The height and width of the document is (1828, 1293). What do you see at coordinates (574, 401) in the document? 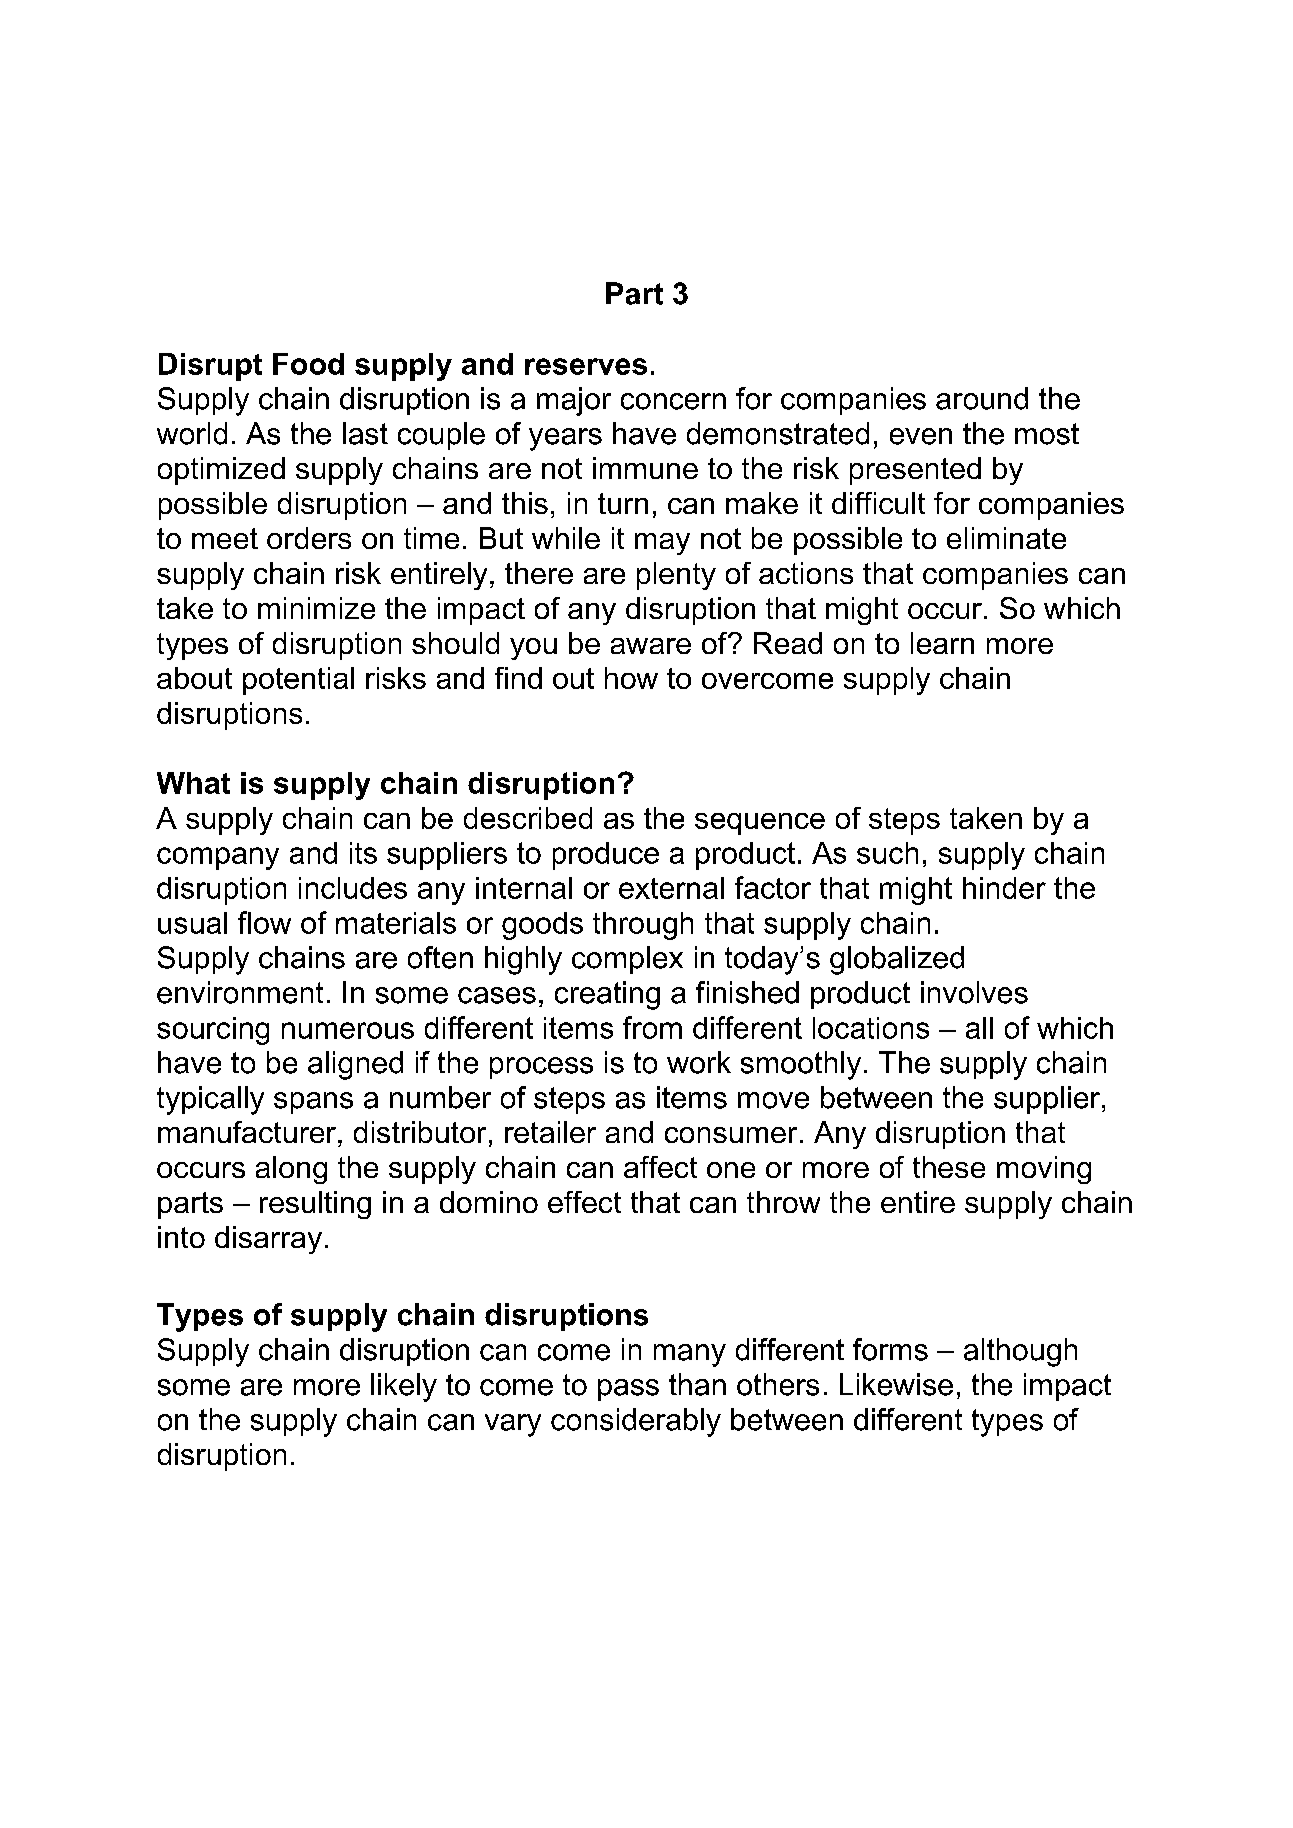
I see `major` at bounding box center [574, 401].
